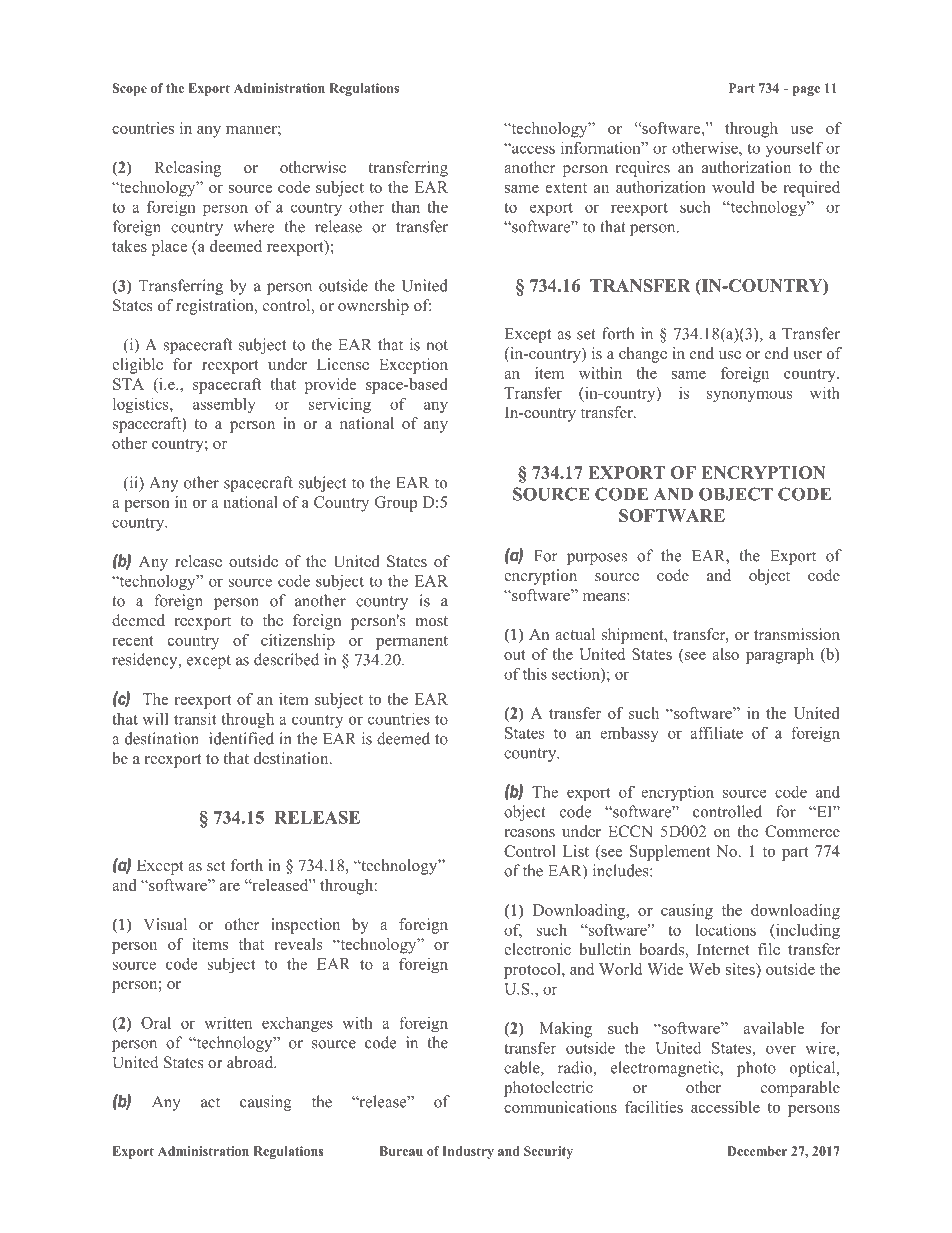  I want to click on December, so click(757, 1151).
